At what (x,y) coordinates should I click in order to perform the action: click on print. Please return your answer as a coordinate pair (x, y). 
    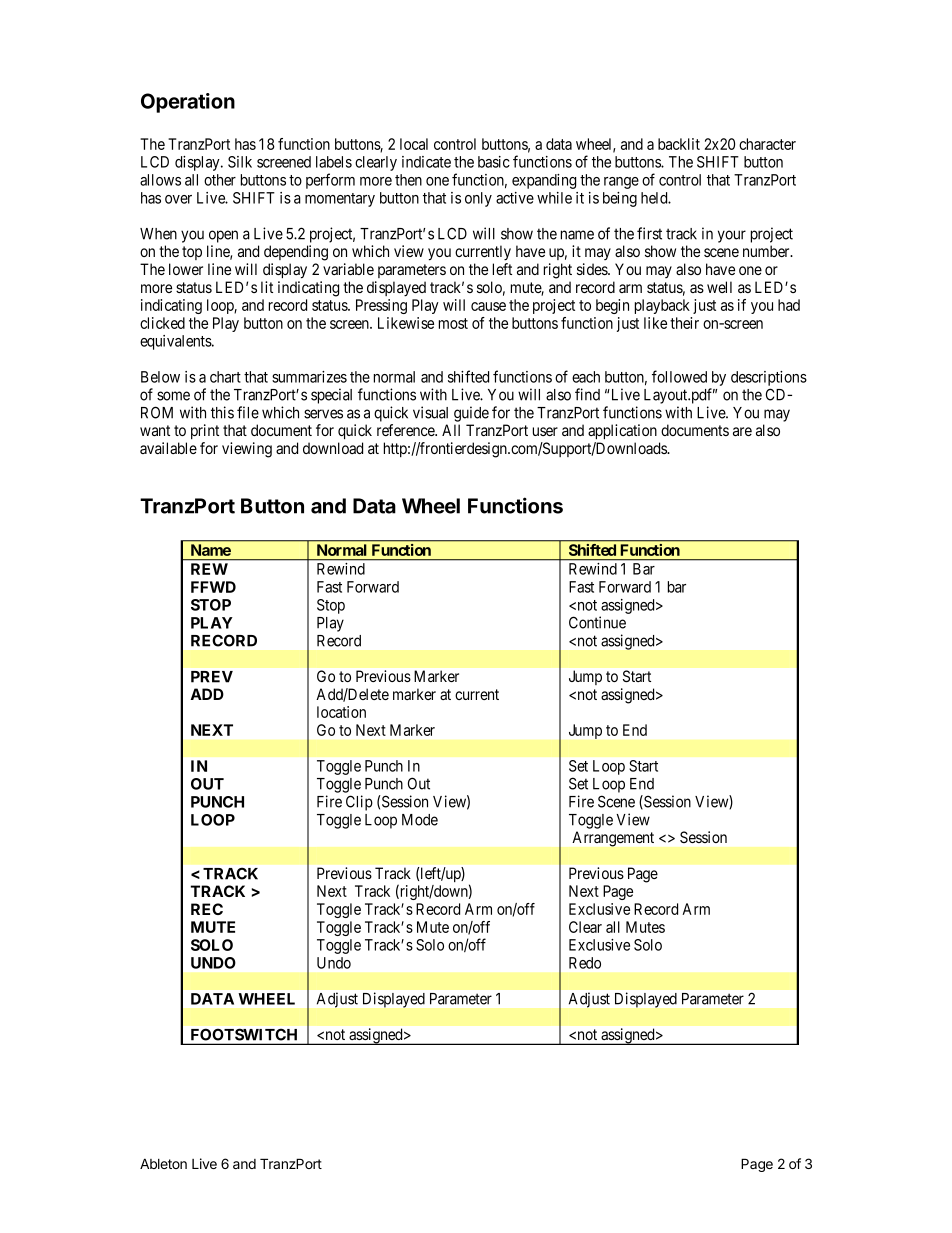
    Looking at the image, I should click on (205, 431).
